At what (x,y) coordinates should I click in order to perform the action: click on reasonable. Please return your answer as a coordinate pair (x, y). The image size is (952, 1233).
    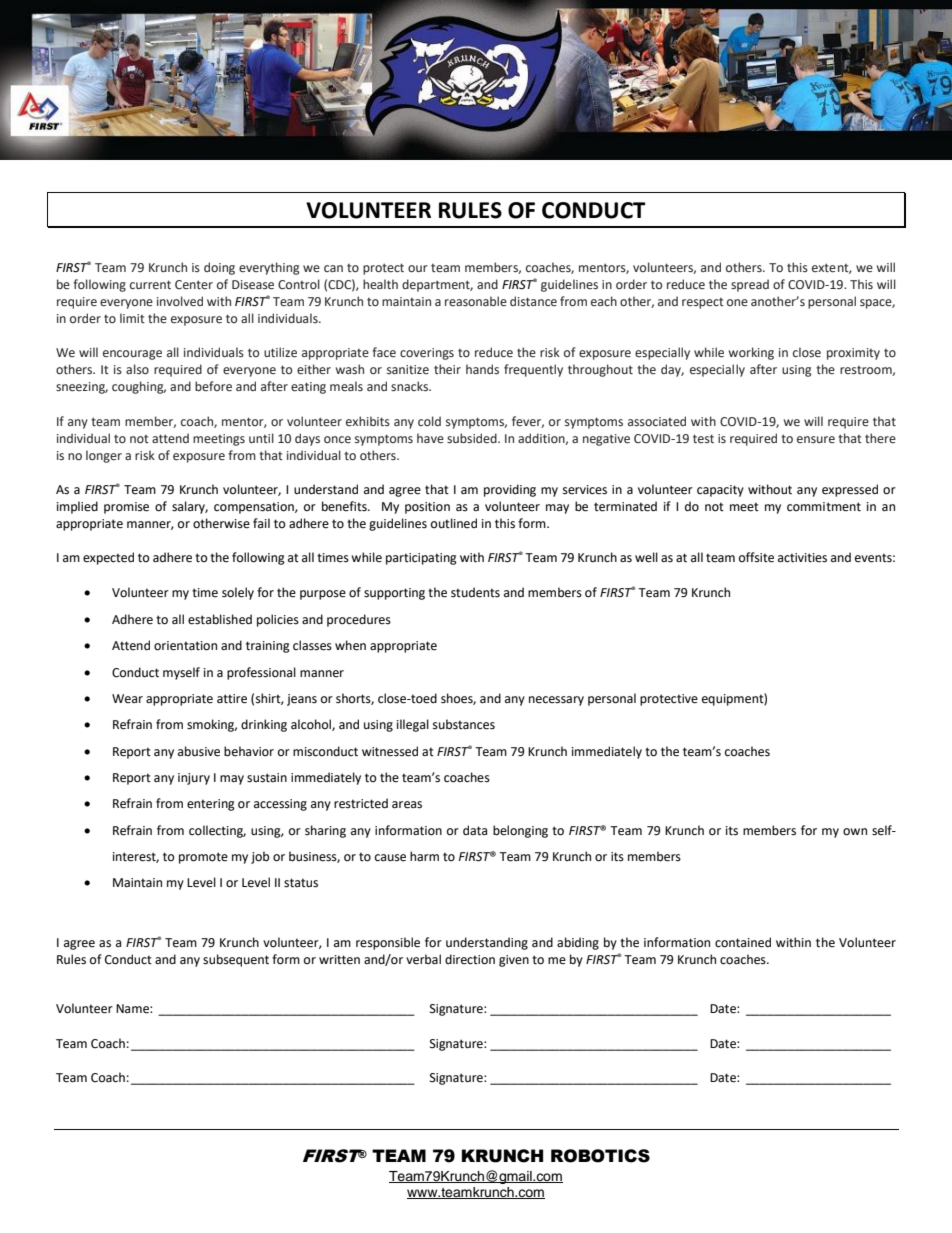
    Looking at the image, I should click on (476, 301).
